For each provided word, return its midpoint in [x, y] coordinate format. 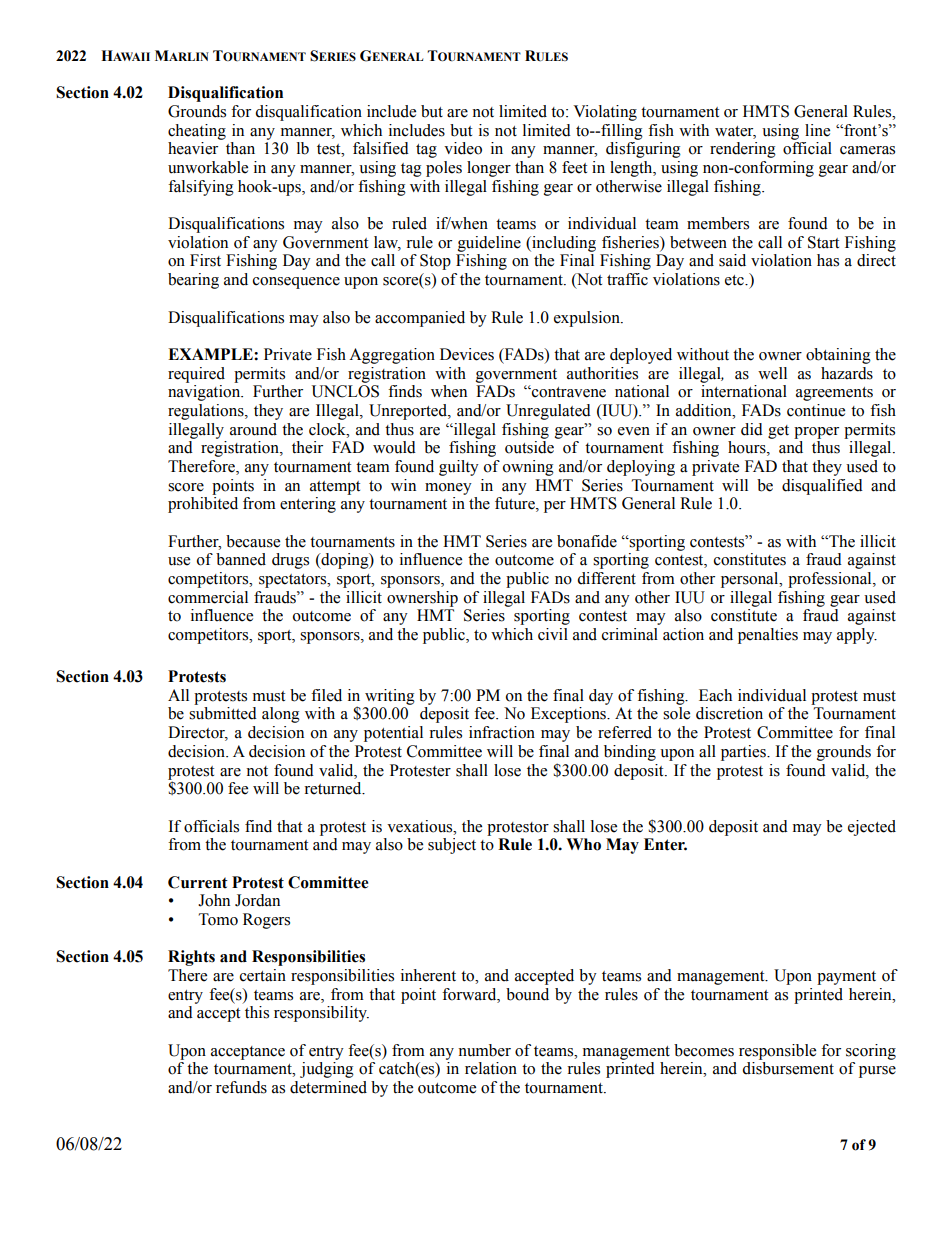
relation [491, 1068]
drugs [290, 561]
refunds [241, 1087]
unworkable [208, 167]
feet [574, 167]
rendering [743, 150]
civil [553, 634]
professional [831, 580]
